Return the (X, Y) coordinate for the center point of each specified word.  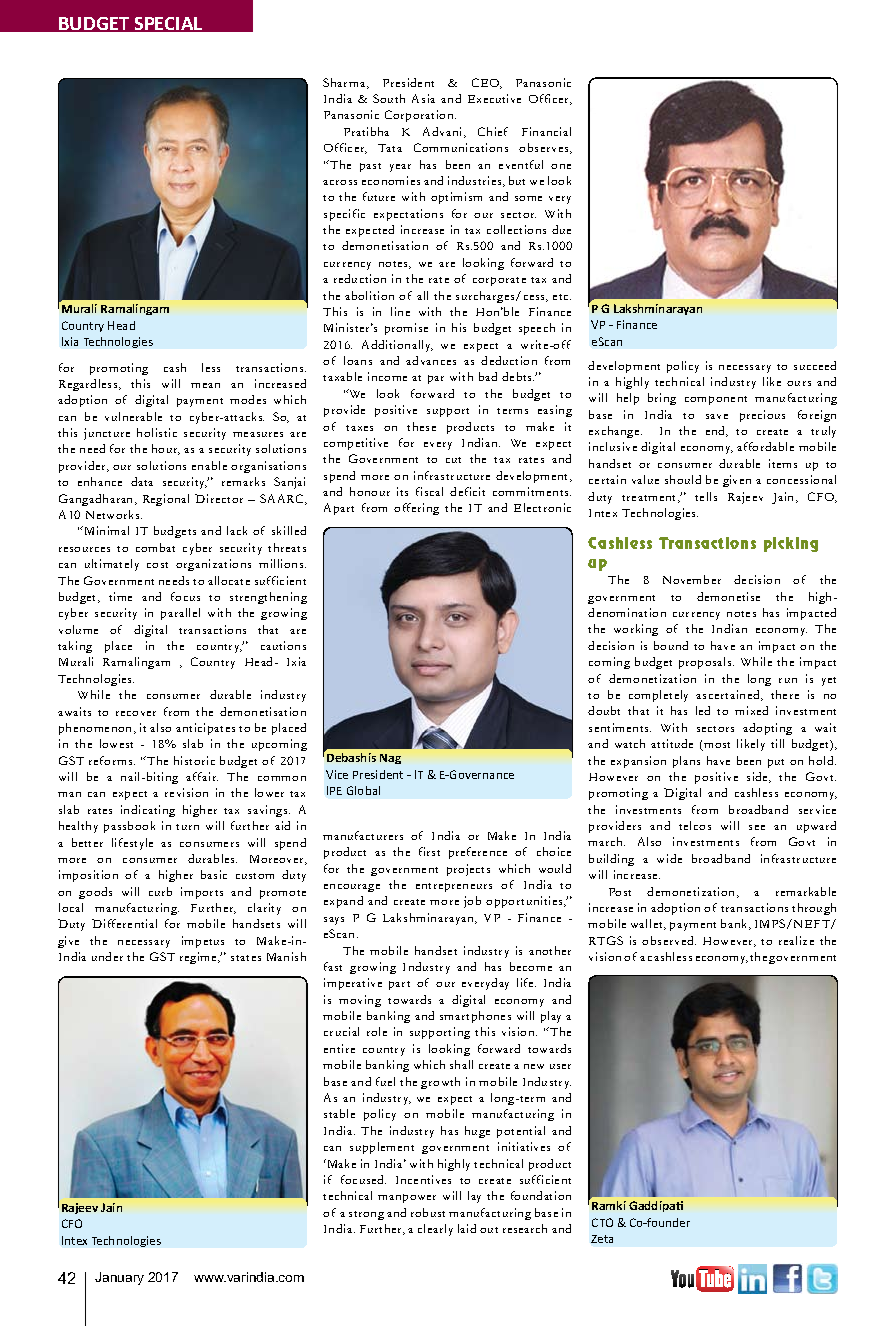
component (716, 400)
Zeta (602, 1239)
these (421, 426)
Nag (390, 759)
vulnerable (133, 416)
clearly (435, 1230)
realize (796, 940)
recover (136, 713)
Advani (444, 132)
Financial (546, 131)
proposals (706, 663)
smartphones (475, 1017)
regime (199, 958)
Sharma (345, 83)
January (119, 1278)
